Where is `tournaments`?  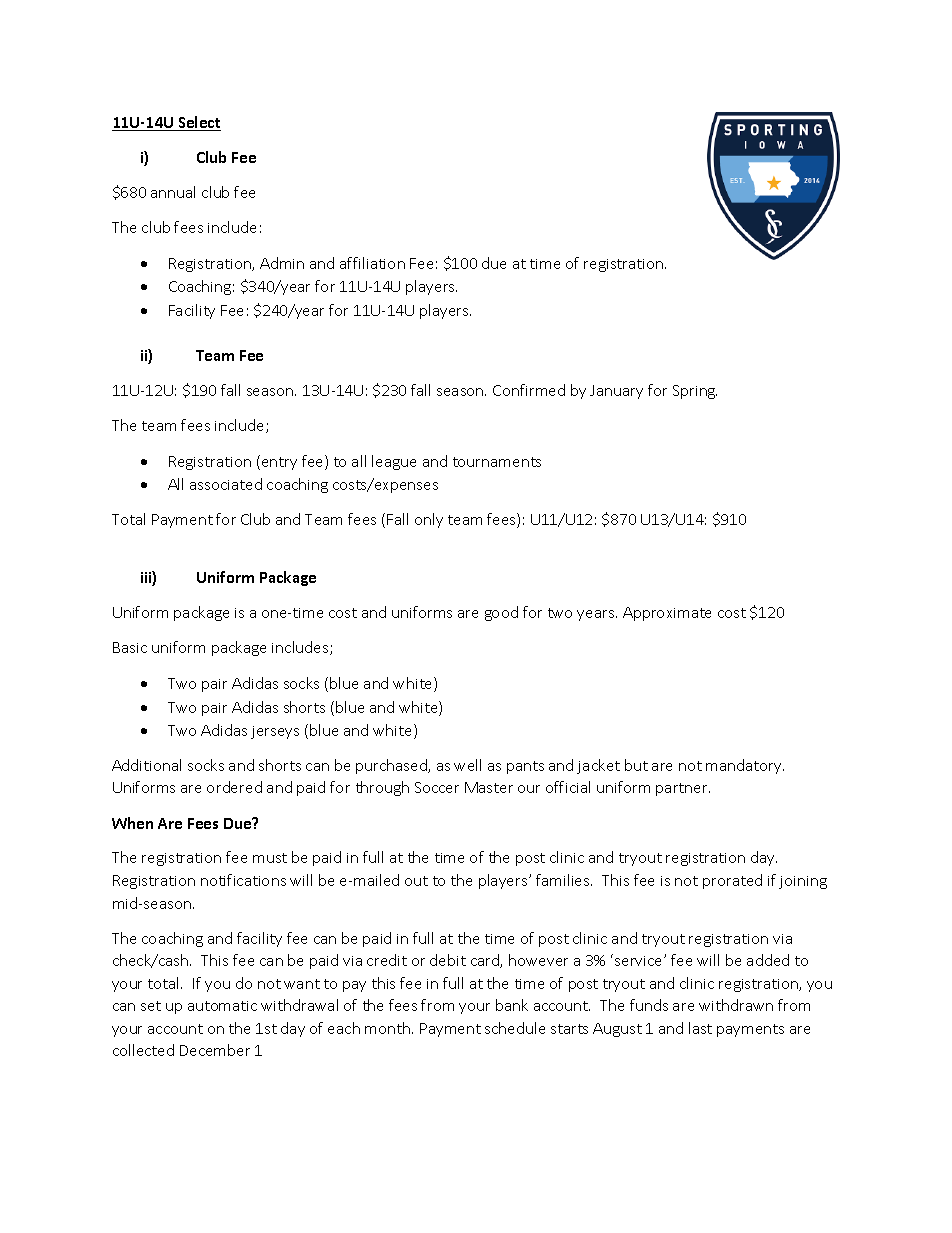
tournaments is located at coordinates (497, 462).
